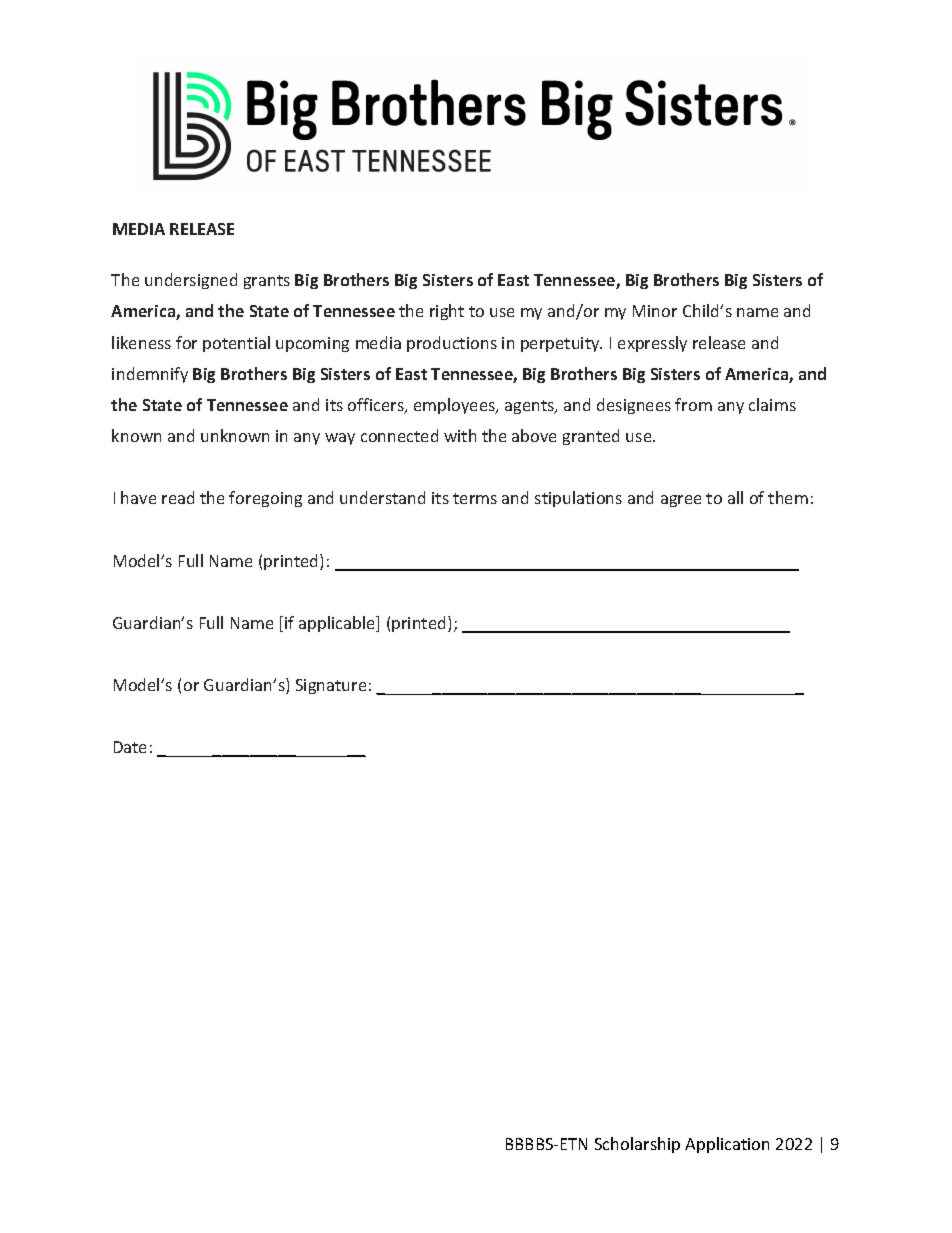  Describe the element at coordinates (447, 312) in the screenshot. I see `right` at that location.
